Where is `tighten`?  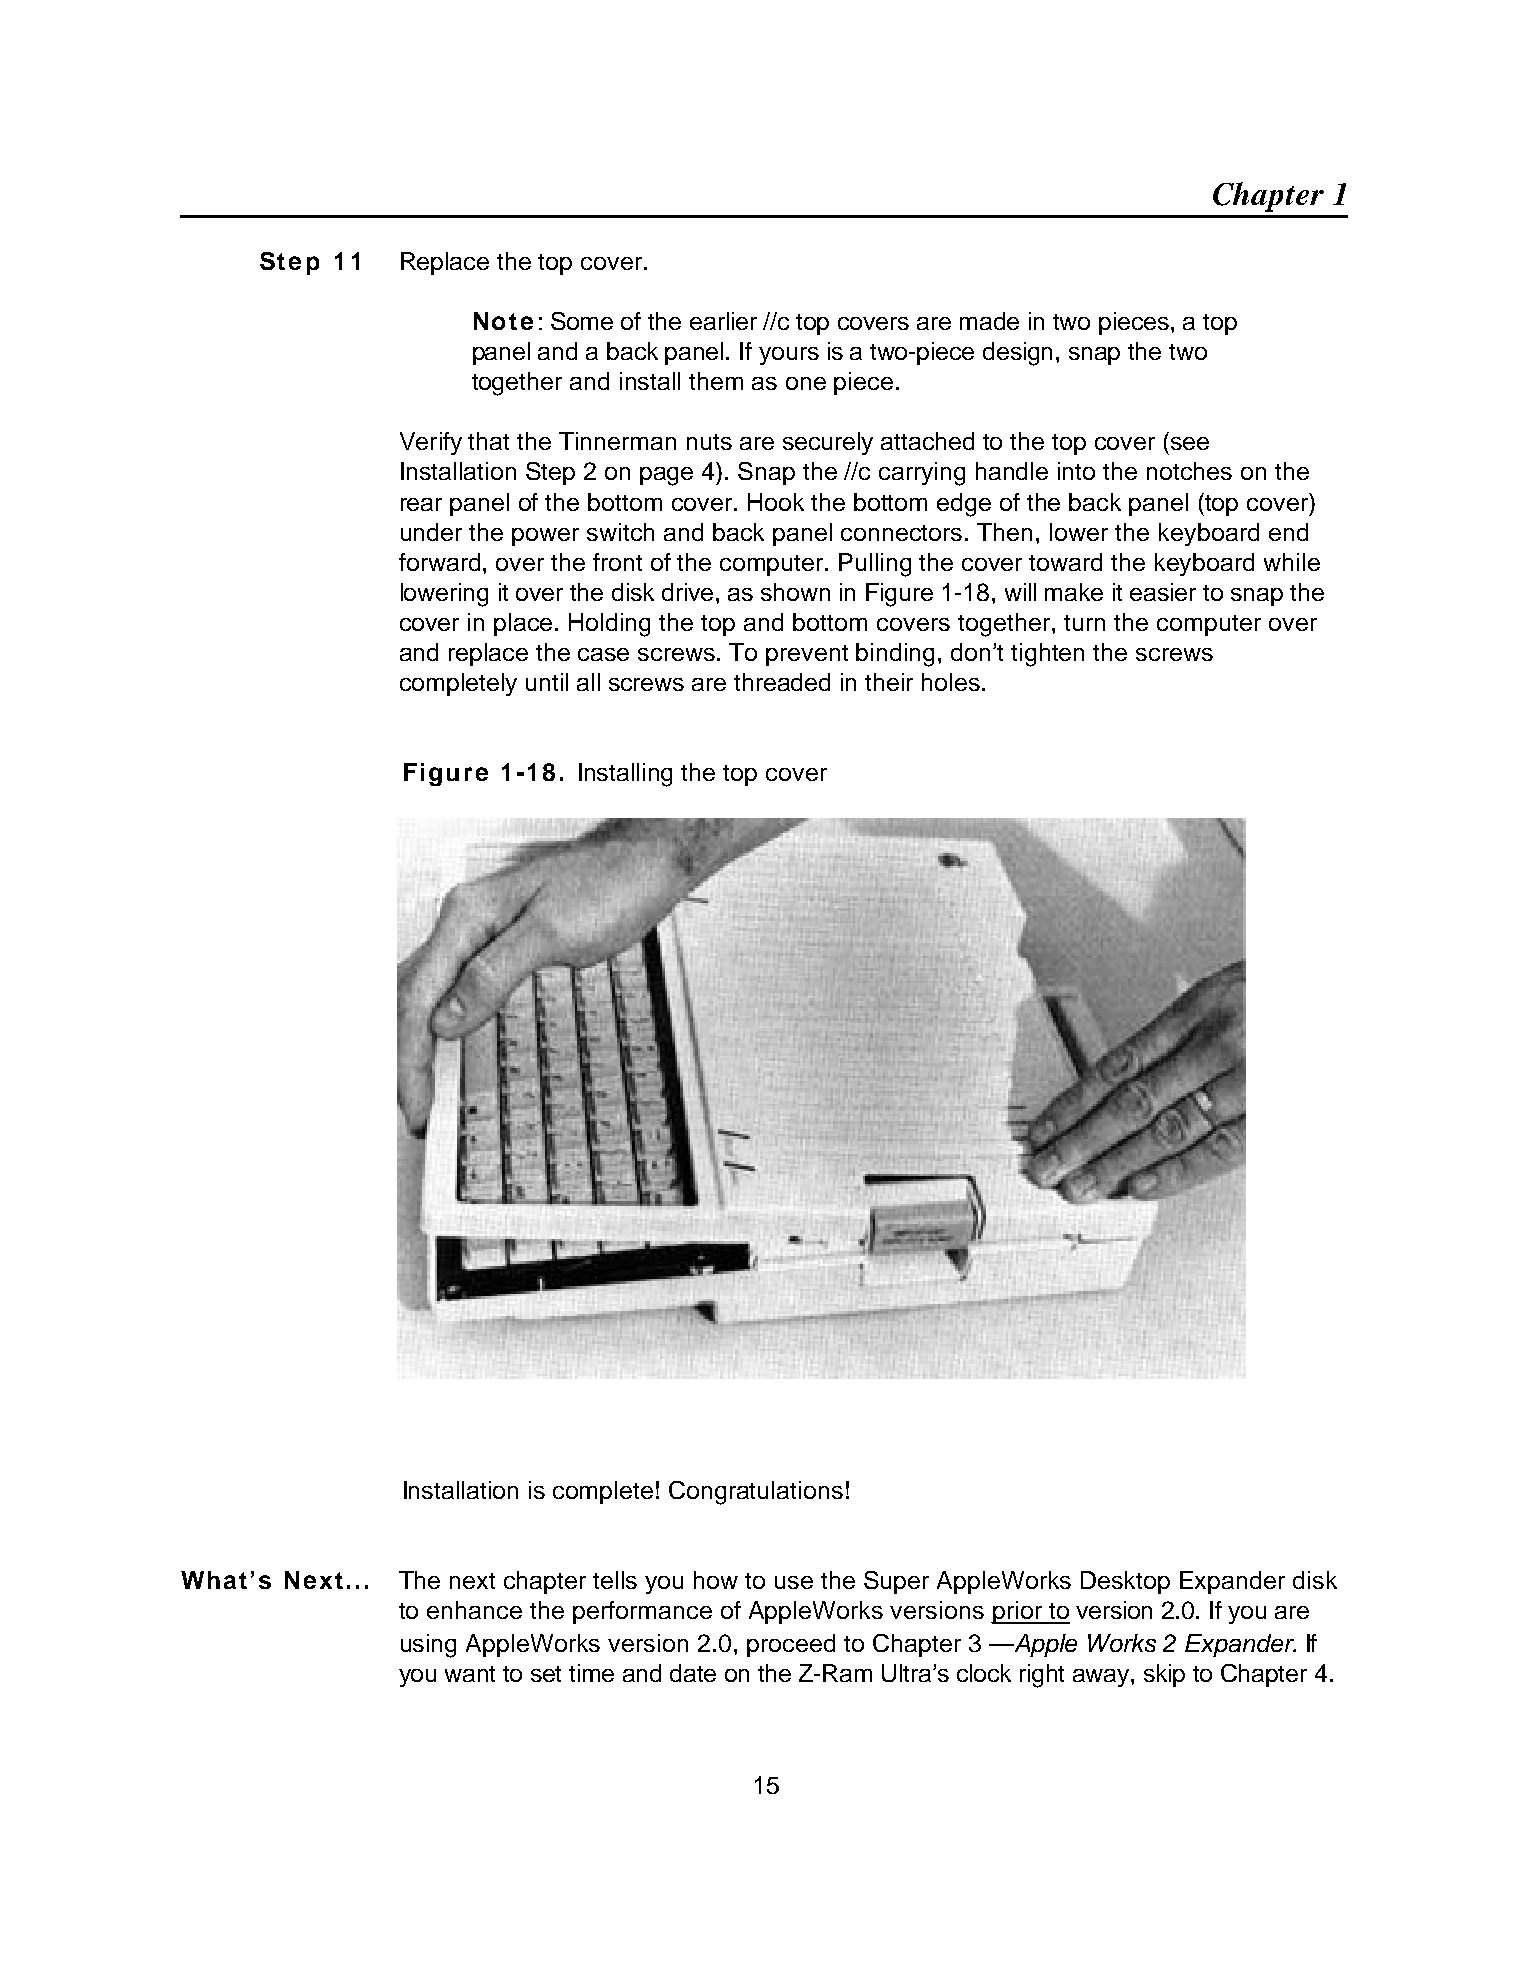 tighten is located at coordinates (1047, 655).
